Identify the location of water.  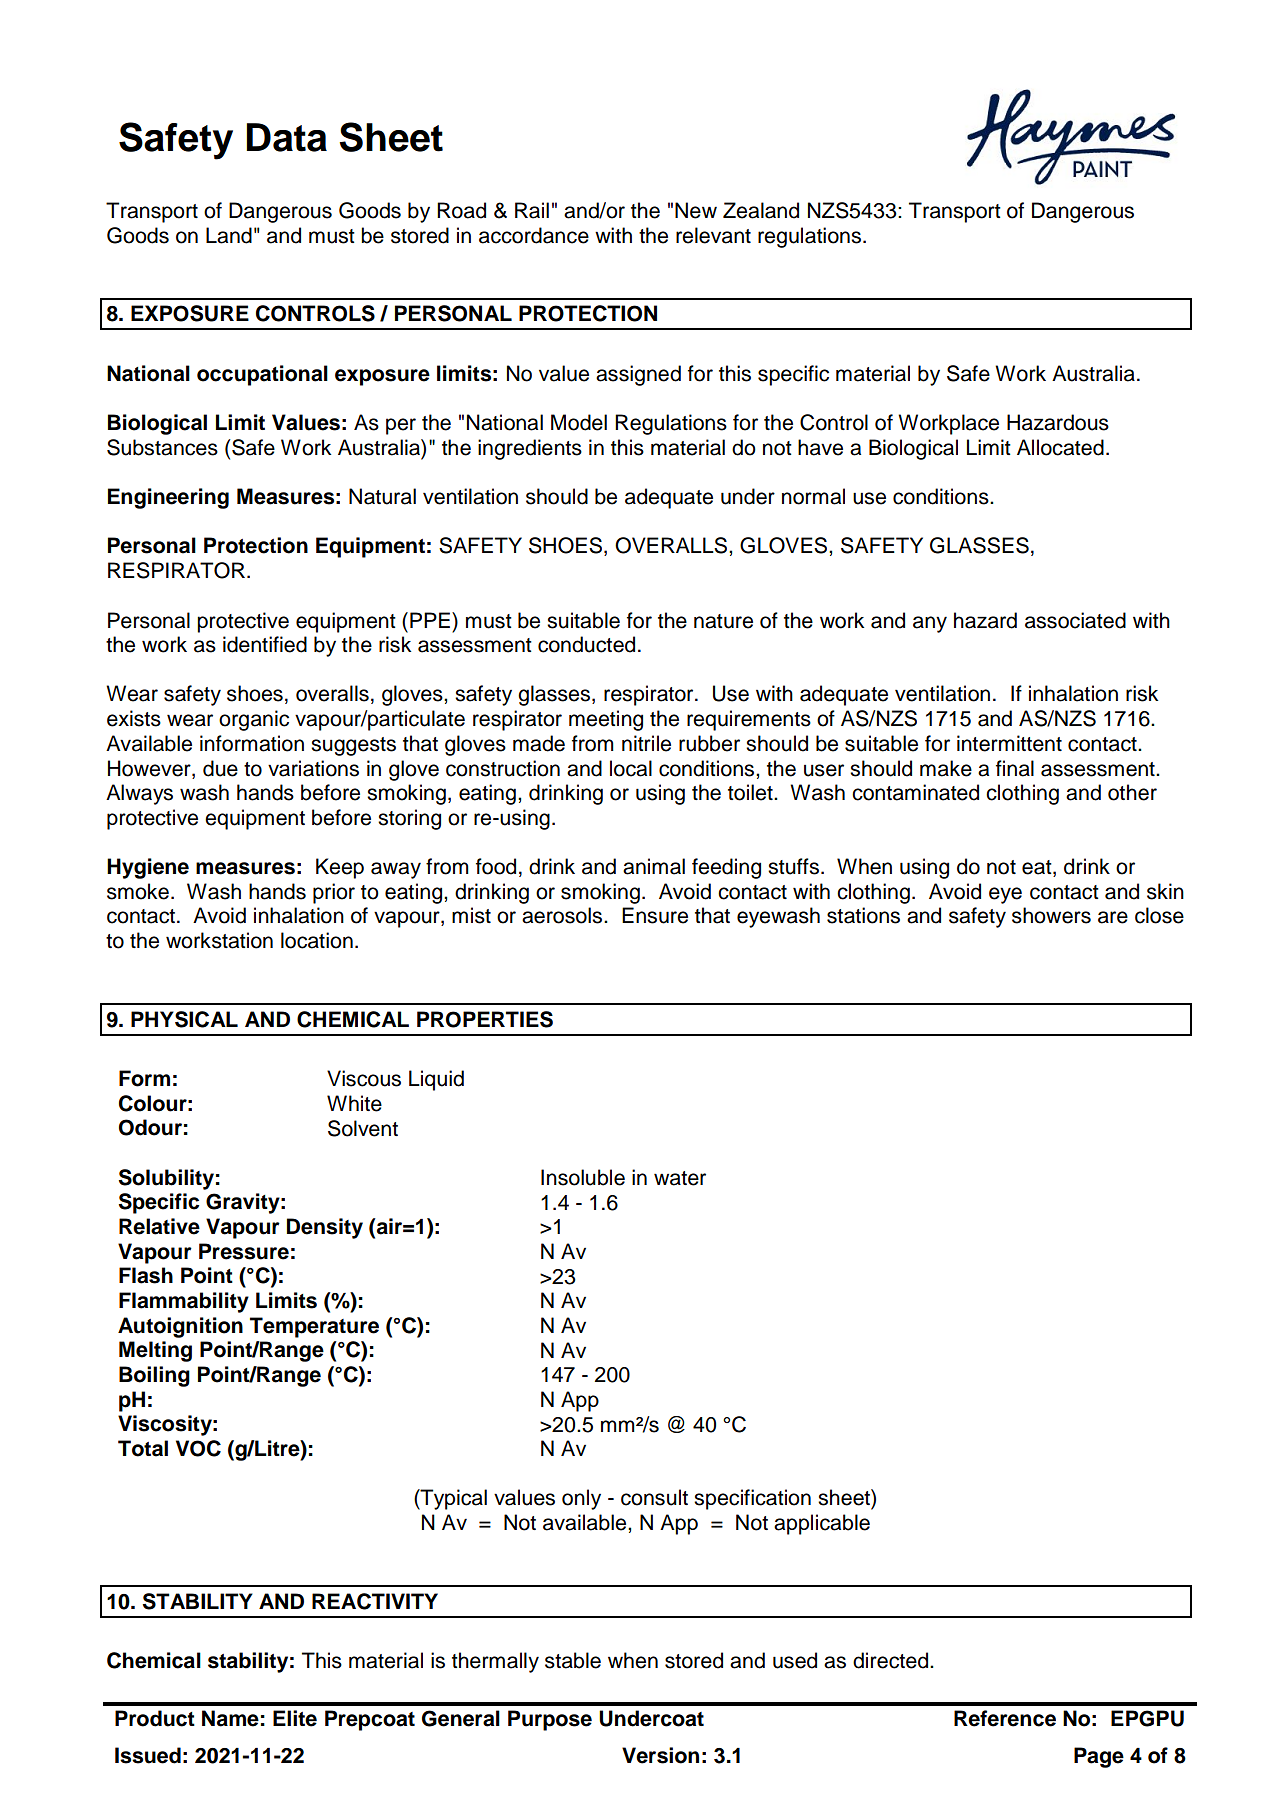
(680, 1178).
